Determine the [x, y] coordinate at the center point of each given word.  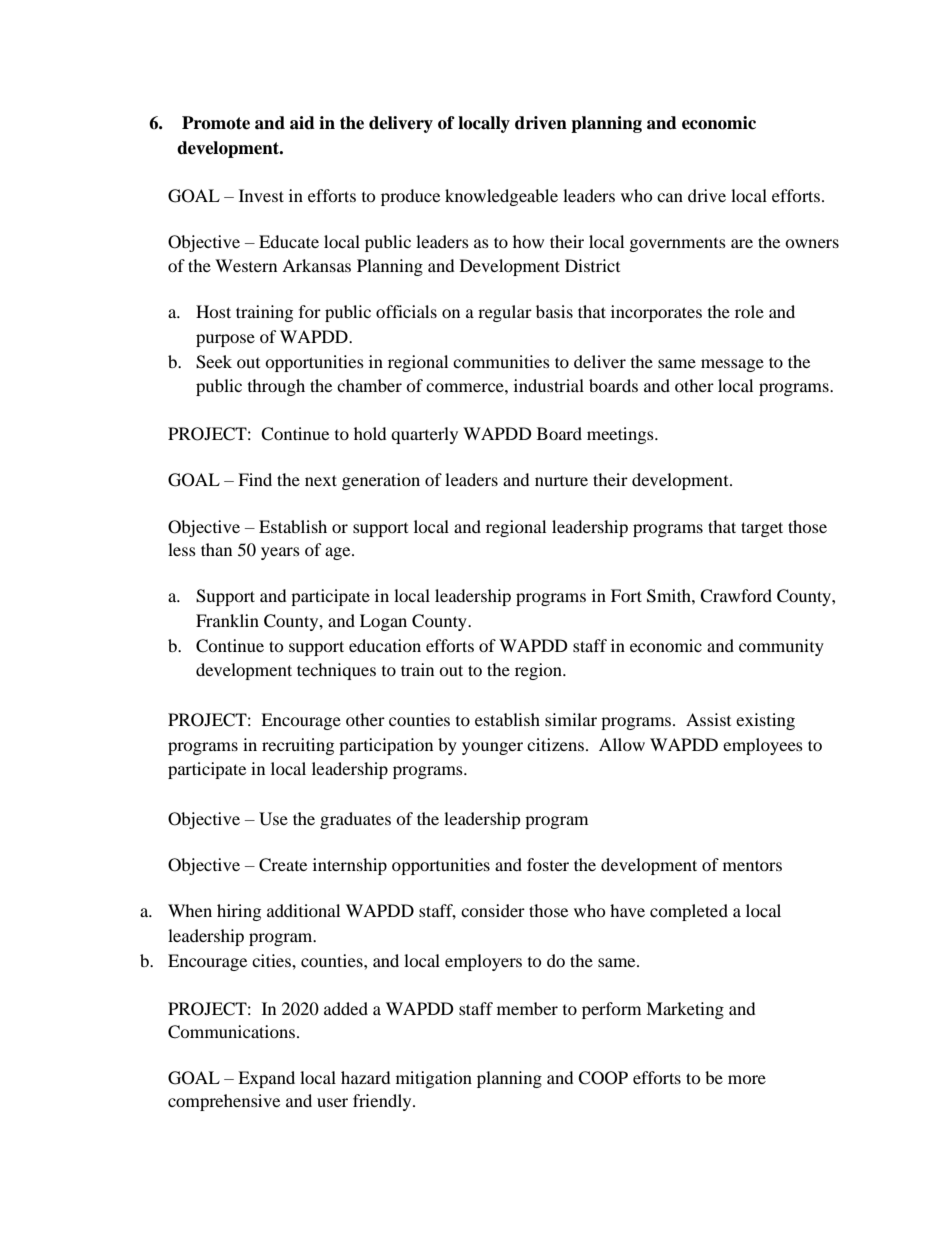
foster [548, 864]
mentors [752, 865]
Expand [266, 1079]
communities [501, 361]
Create [283, 865]
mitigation [434, 1079]
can [670, 197]
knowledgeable [501, 197]
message [732, 365]
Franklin [227, 620]
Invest [261, 195]
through [276, 387]
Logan [383, 622]
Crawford [736, 596]
